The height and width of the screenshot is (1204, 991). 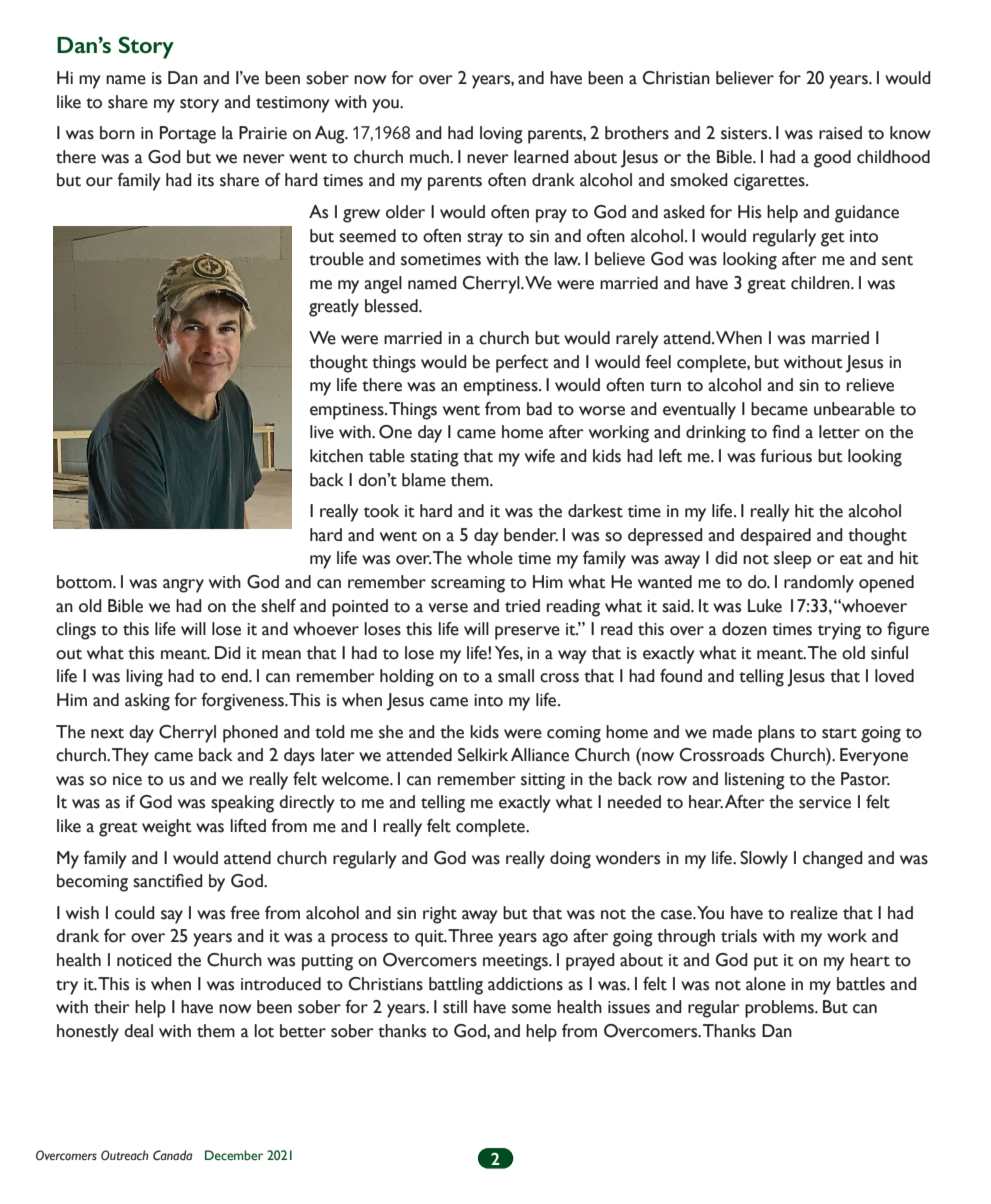 I want to click on raised, so click(x=840, y=133).
